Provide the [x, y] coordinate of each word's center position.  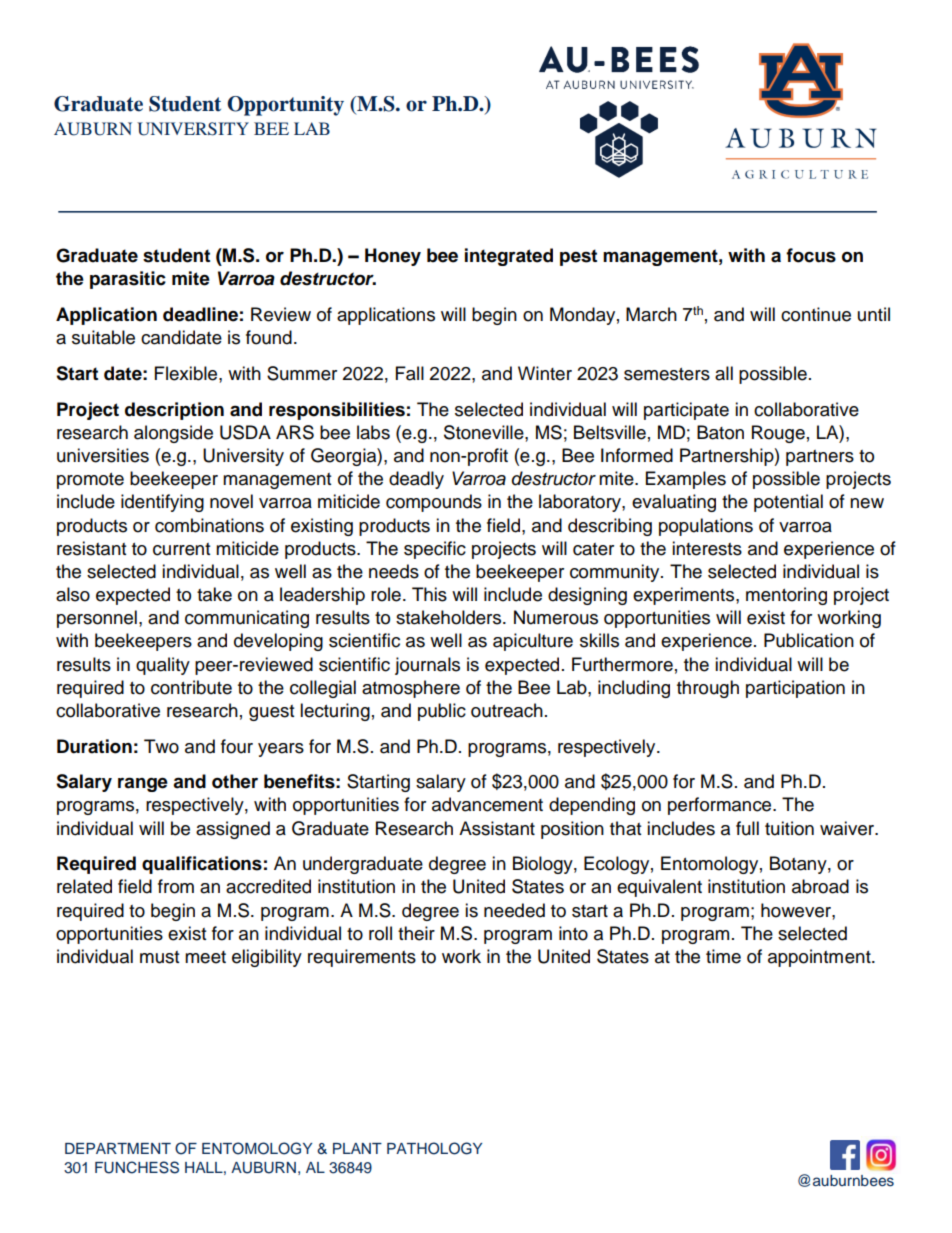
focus [811, 255]
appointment [820, 958]
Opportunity [285, 106]
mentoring [786, 596]
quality [163, 666]
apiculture [533, 642]
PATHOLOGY [434, 1148]
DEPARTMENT [118, 1148]
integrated [509, 257]
